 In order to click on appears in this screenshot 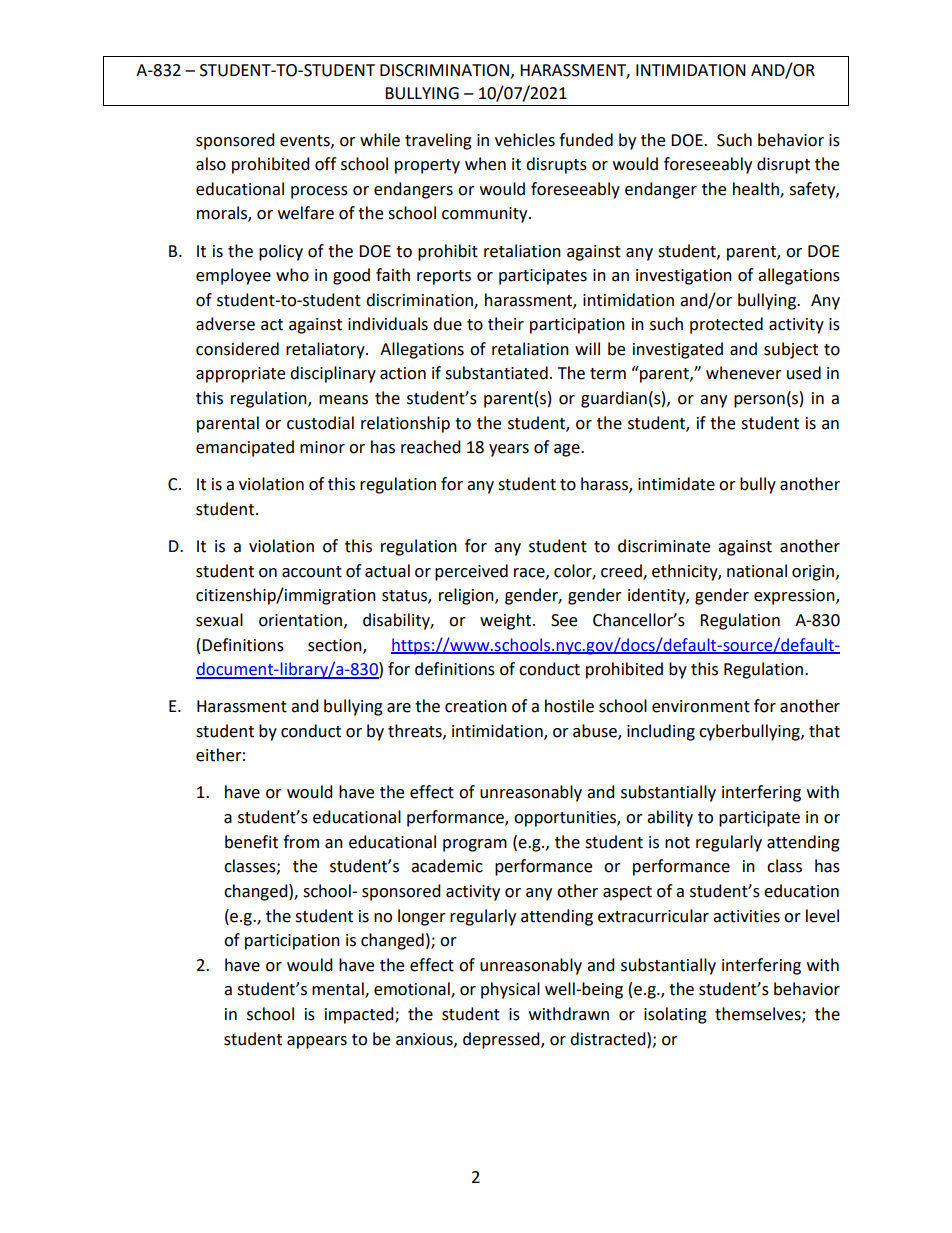, I will do `click(317, 1042)`.
